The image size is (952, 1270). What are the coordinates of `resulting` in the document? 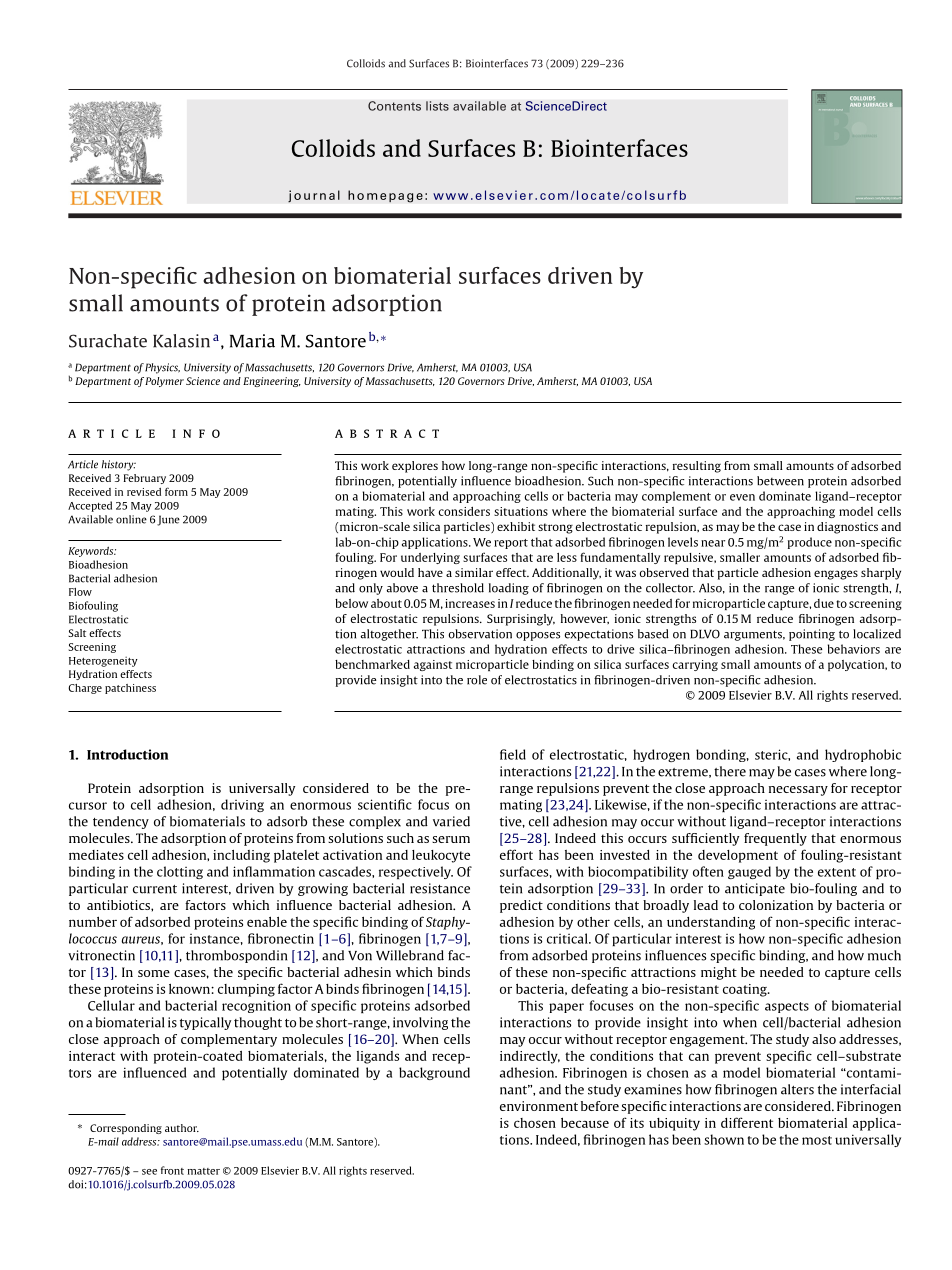 It's located at (697, 467).
